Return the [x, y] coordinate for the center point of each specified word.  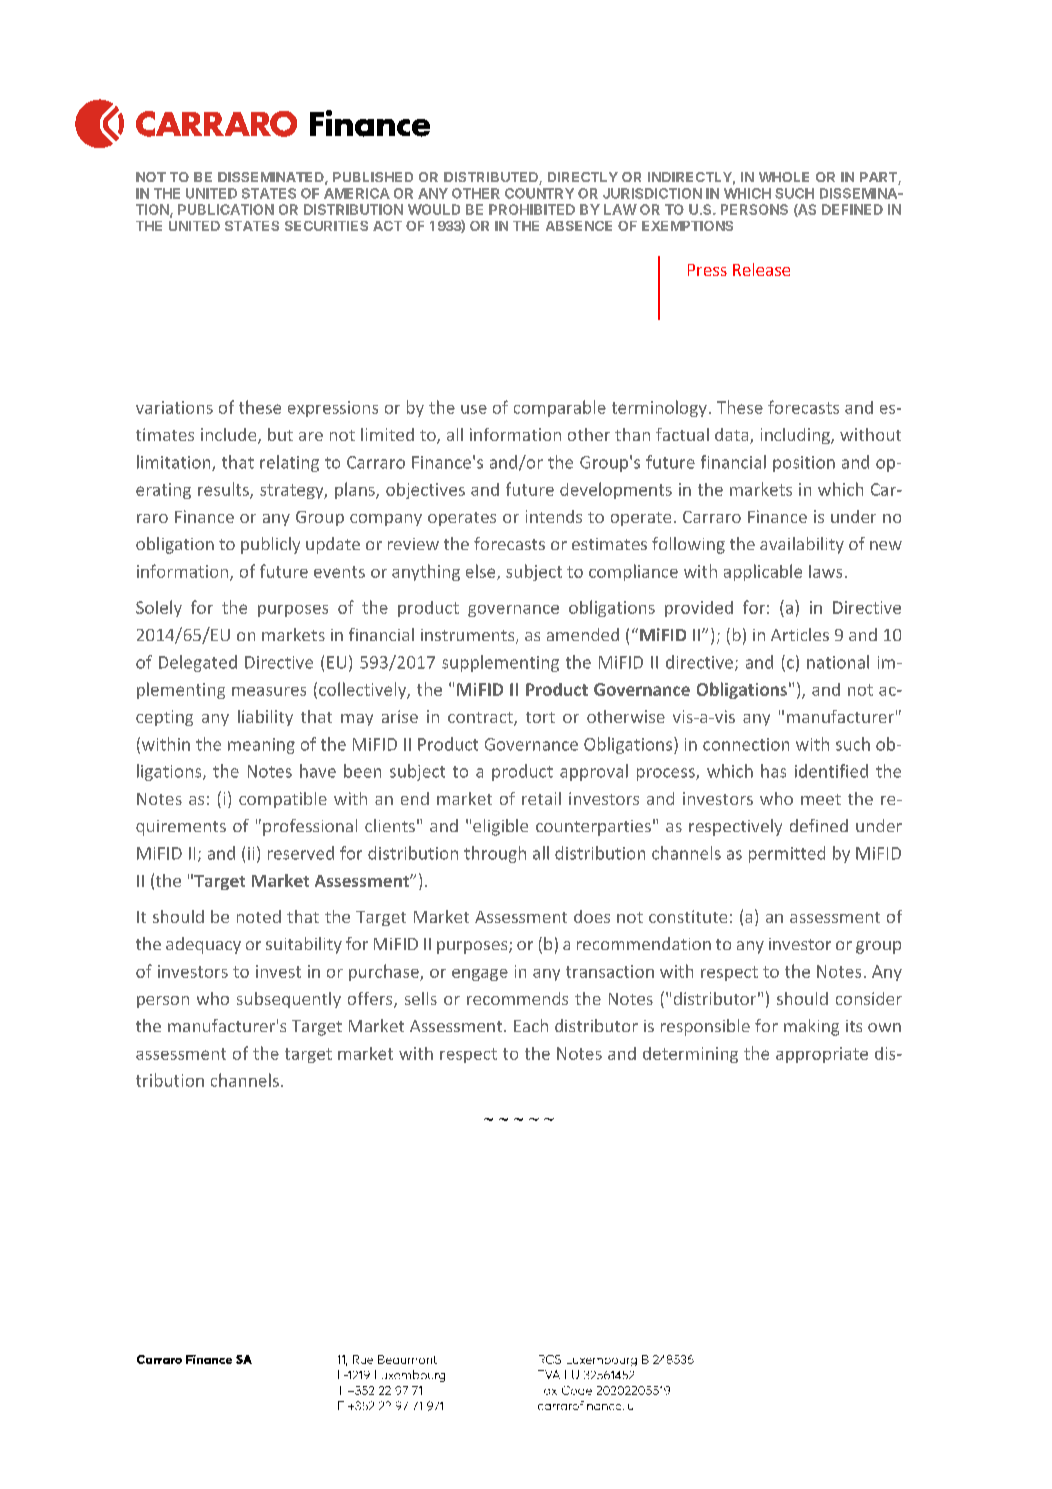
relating [289, 463]
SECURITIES [326, 226]
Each [531, 1025]
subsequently [289, 1000]
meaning [261, 746]
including [796, 436]
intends [554, 516]
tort [540, 717]
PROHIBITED [532, 209]
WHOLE [784, 177]
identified [831, 771]
